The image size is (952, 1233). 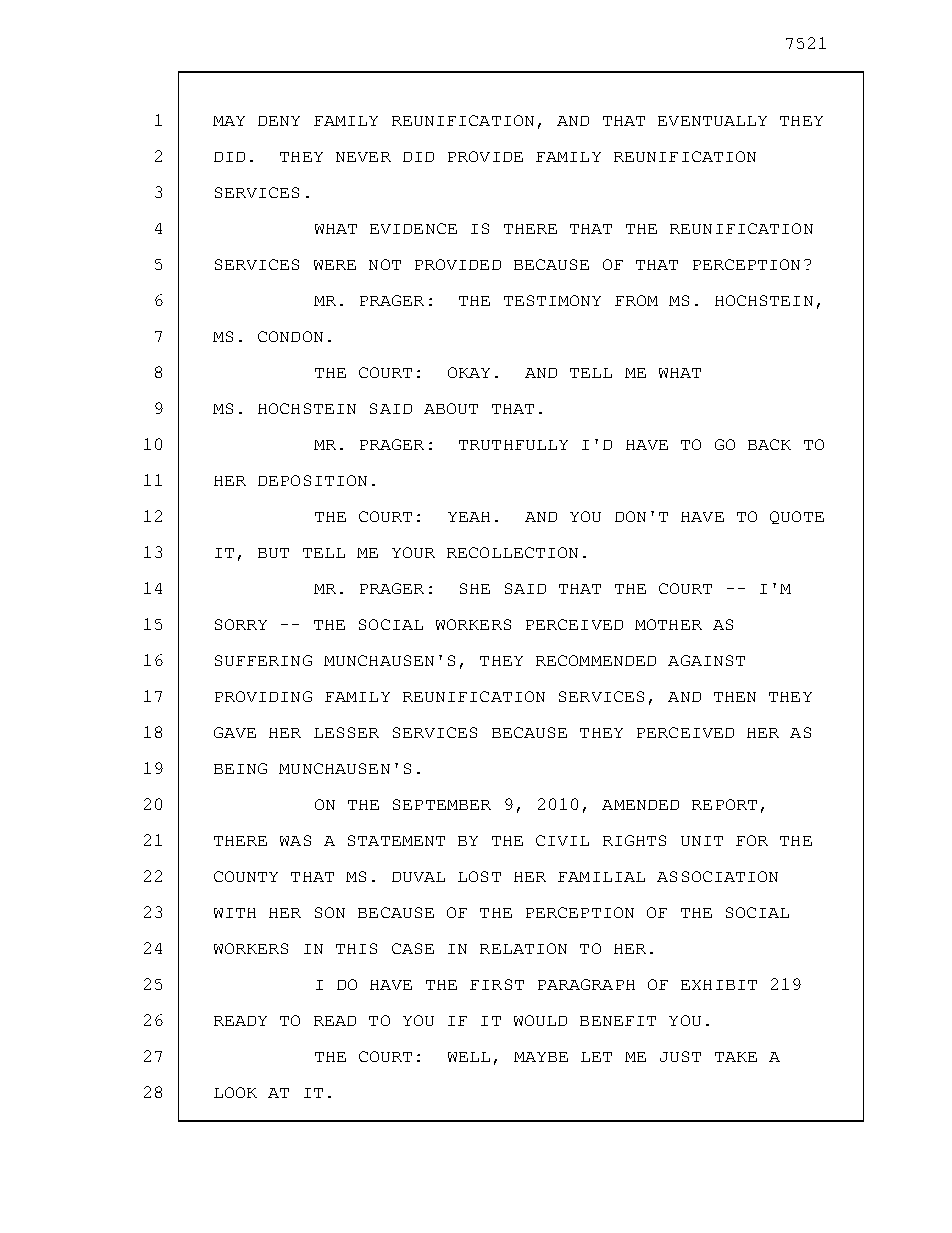 What do you see at coordinates (475, 588) in the screenshot?
I see `SHE` at bounding box center [475, 588].
